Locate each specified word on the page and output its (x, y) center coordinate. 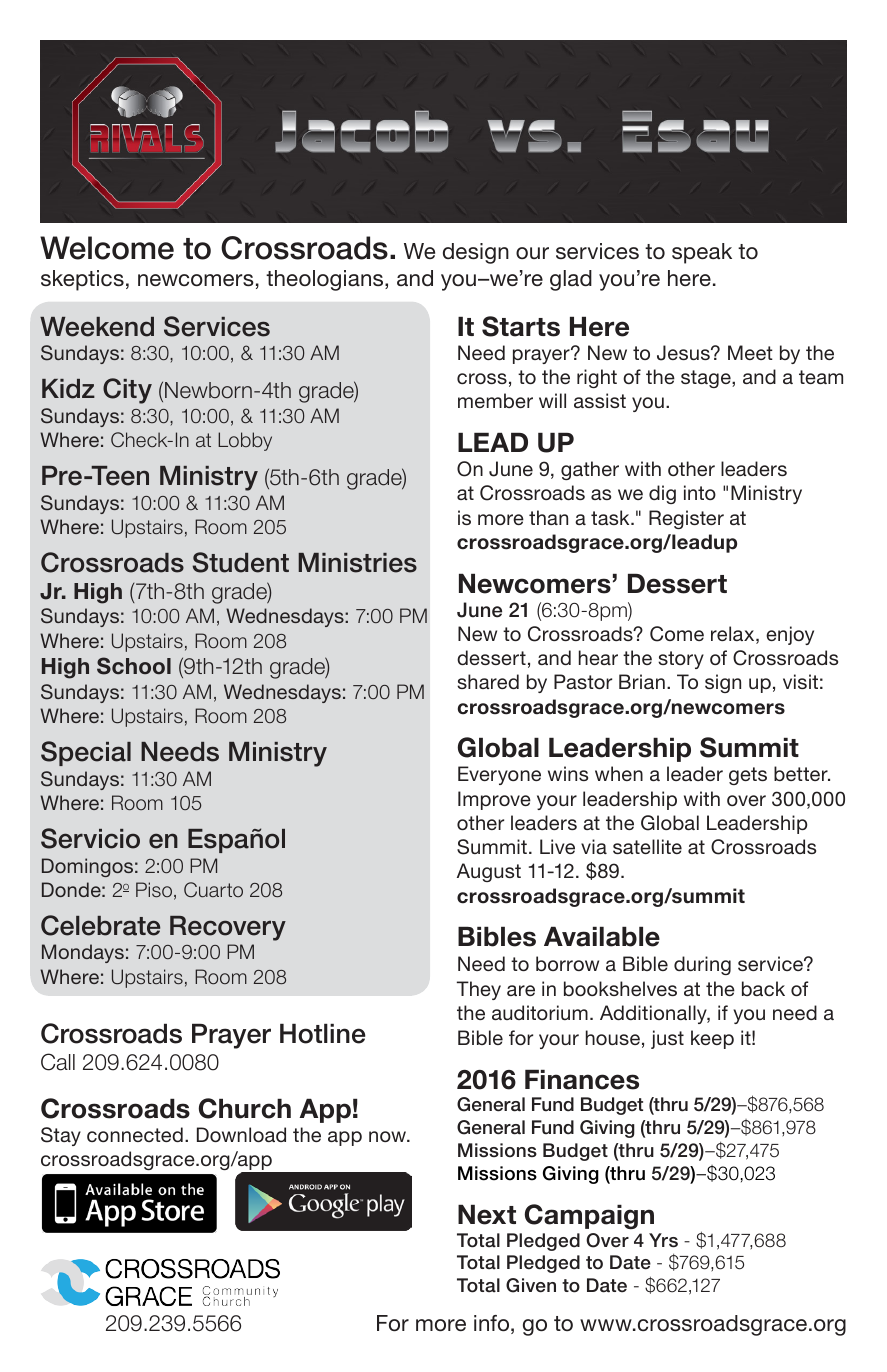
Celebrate (100, 925)
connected (135, 1134)
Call (58, 1062)
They (479, 990)
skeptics (82, 280)
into (700, 492)
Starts (521, 326)
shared (488, 681)
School (134, 666)
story (681, 660)
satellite (647, 846)
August (489, 872)
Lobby (245, 441)
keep (712, 1039)
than (548, 517)
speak (702, 253)
